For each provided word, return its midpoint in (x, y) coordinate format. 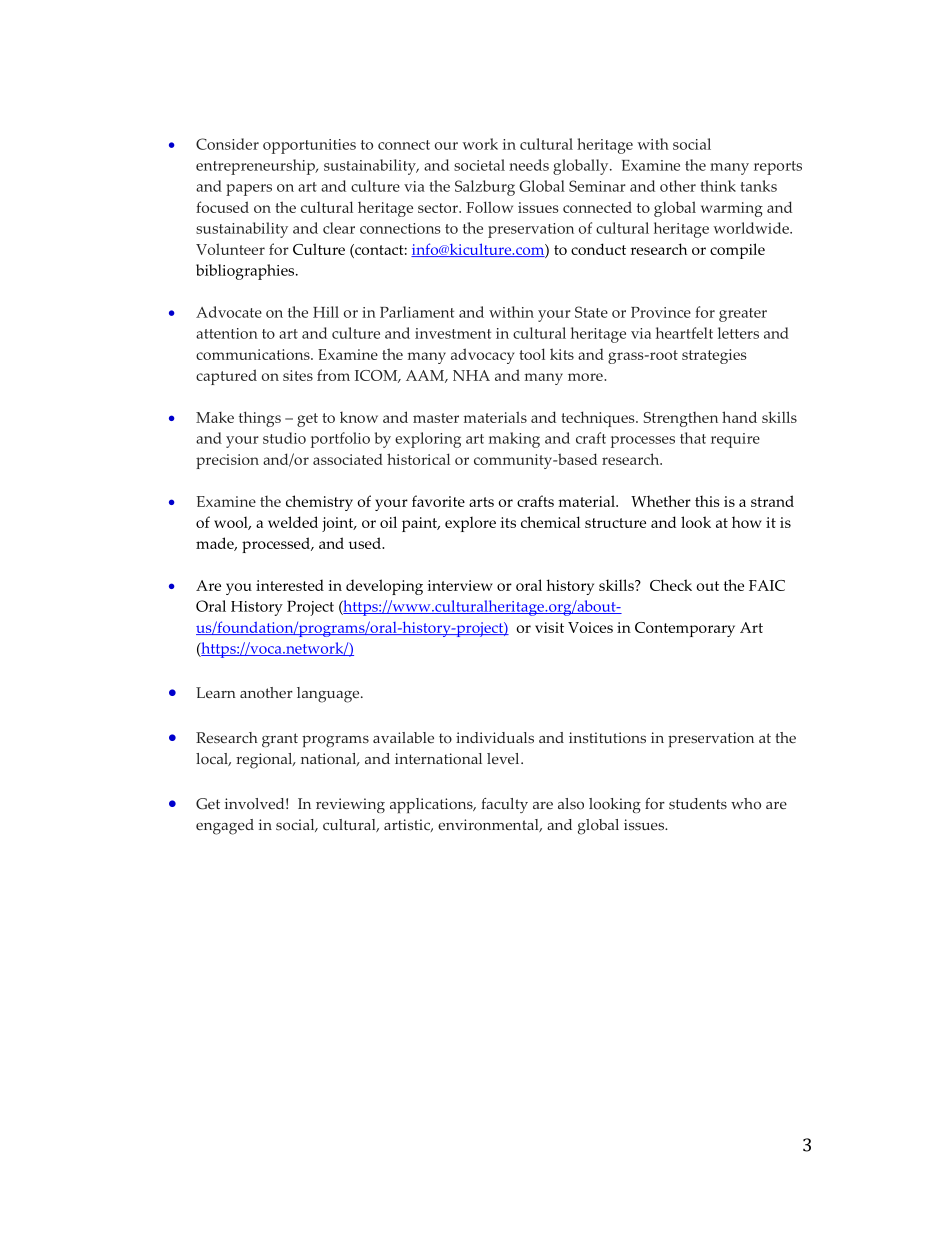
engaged (225, 827)
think (718, 186)
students (698, 804)
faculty (504, 805)
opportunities (309, 146)
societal (479, 165)
